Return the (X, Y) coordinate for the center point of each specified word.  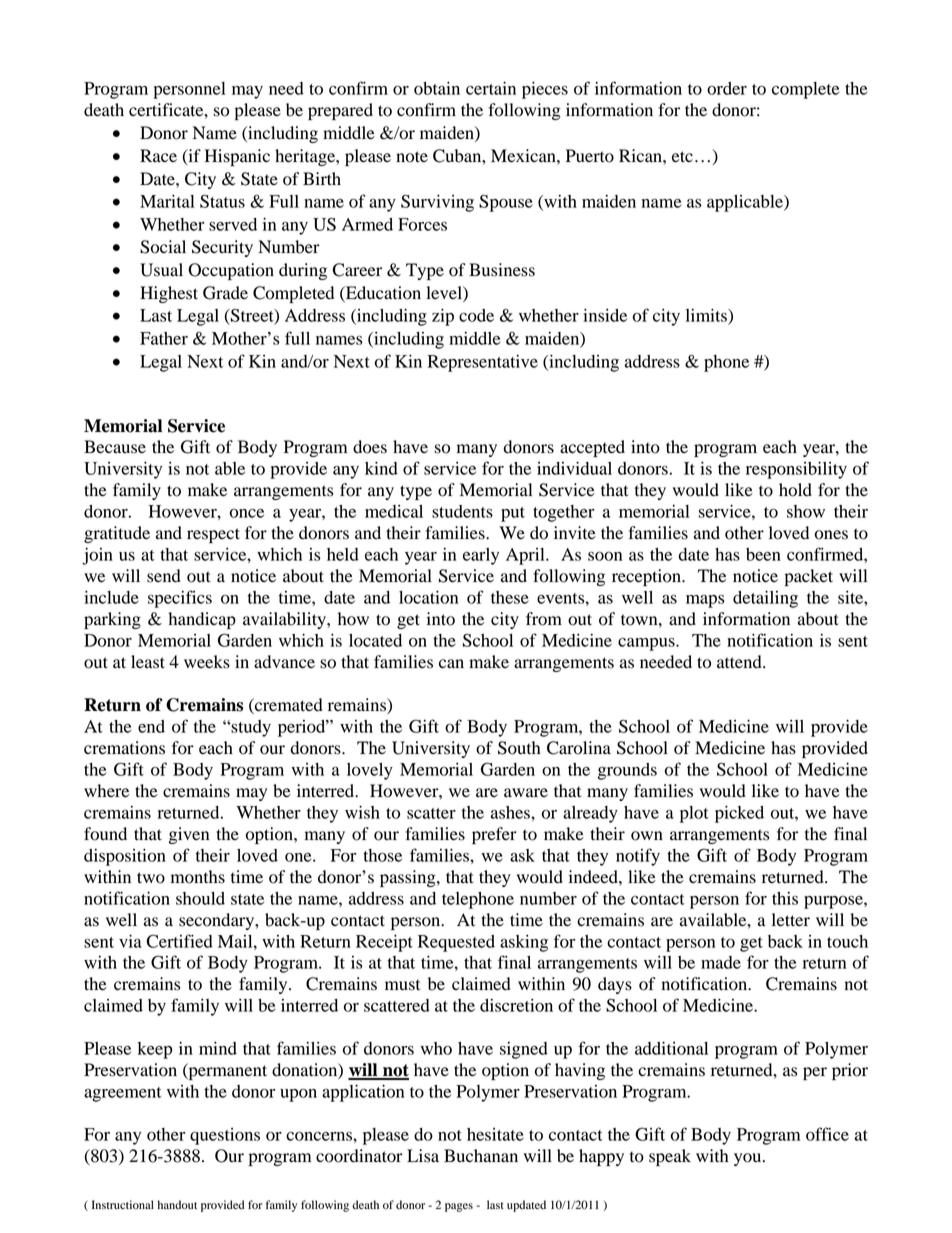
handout (177, 1204)
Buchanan (481, 1156)
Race (158, 155)
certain (491, 88)
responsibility (796, 470)
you (749, 1159)
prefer (494, 835)
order (727, 88)
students (462, 511)
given (189, 835)
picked (739, 814)
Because (115, 447)
